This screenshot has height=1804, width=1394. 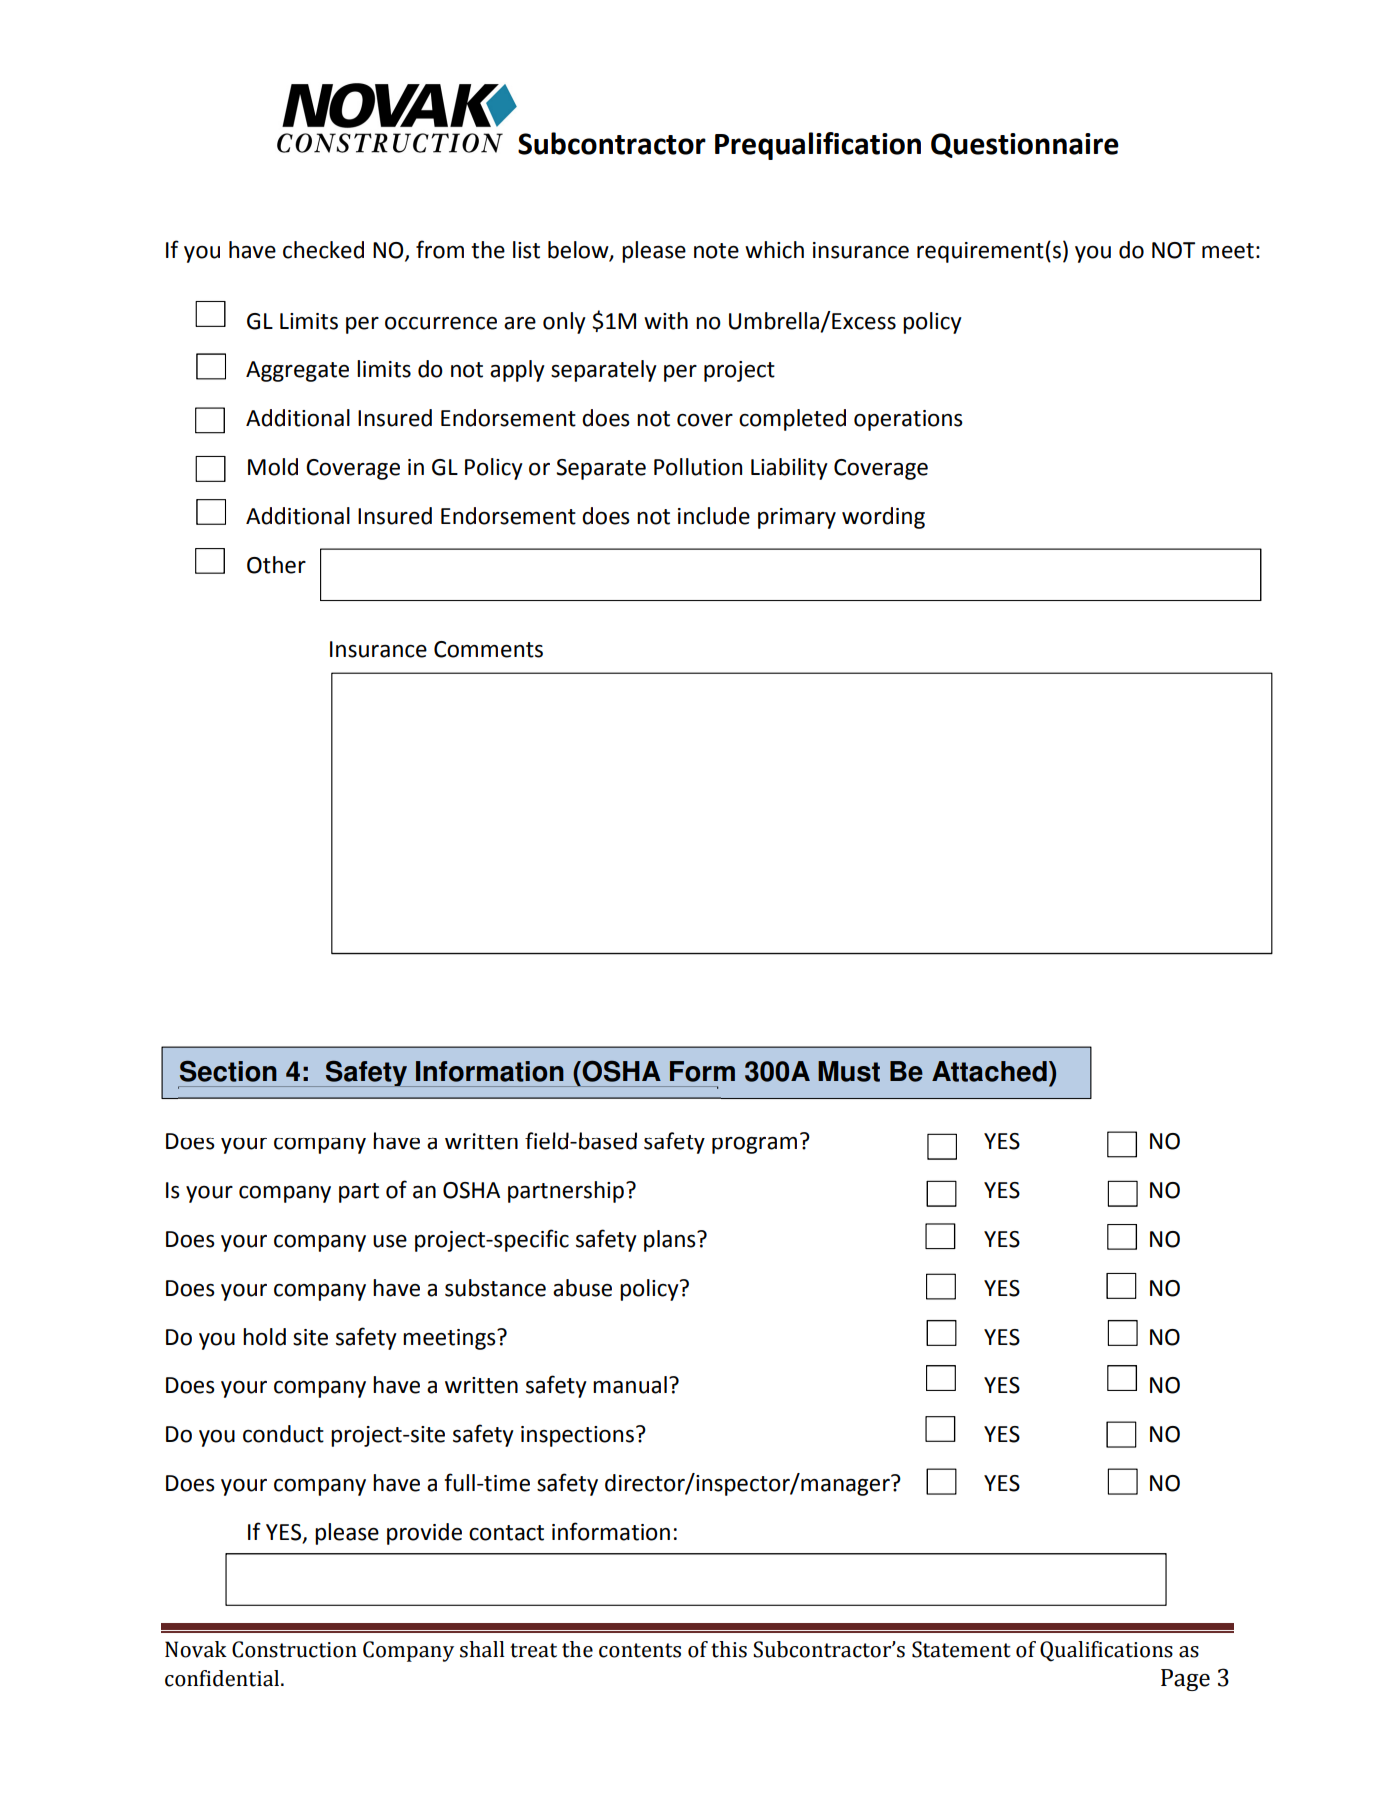 What do you see at coordinates (323, 250) in the screenshot?
I see `checked` at bounding box center [323, 250].
